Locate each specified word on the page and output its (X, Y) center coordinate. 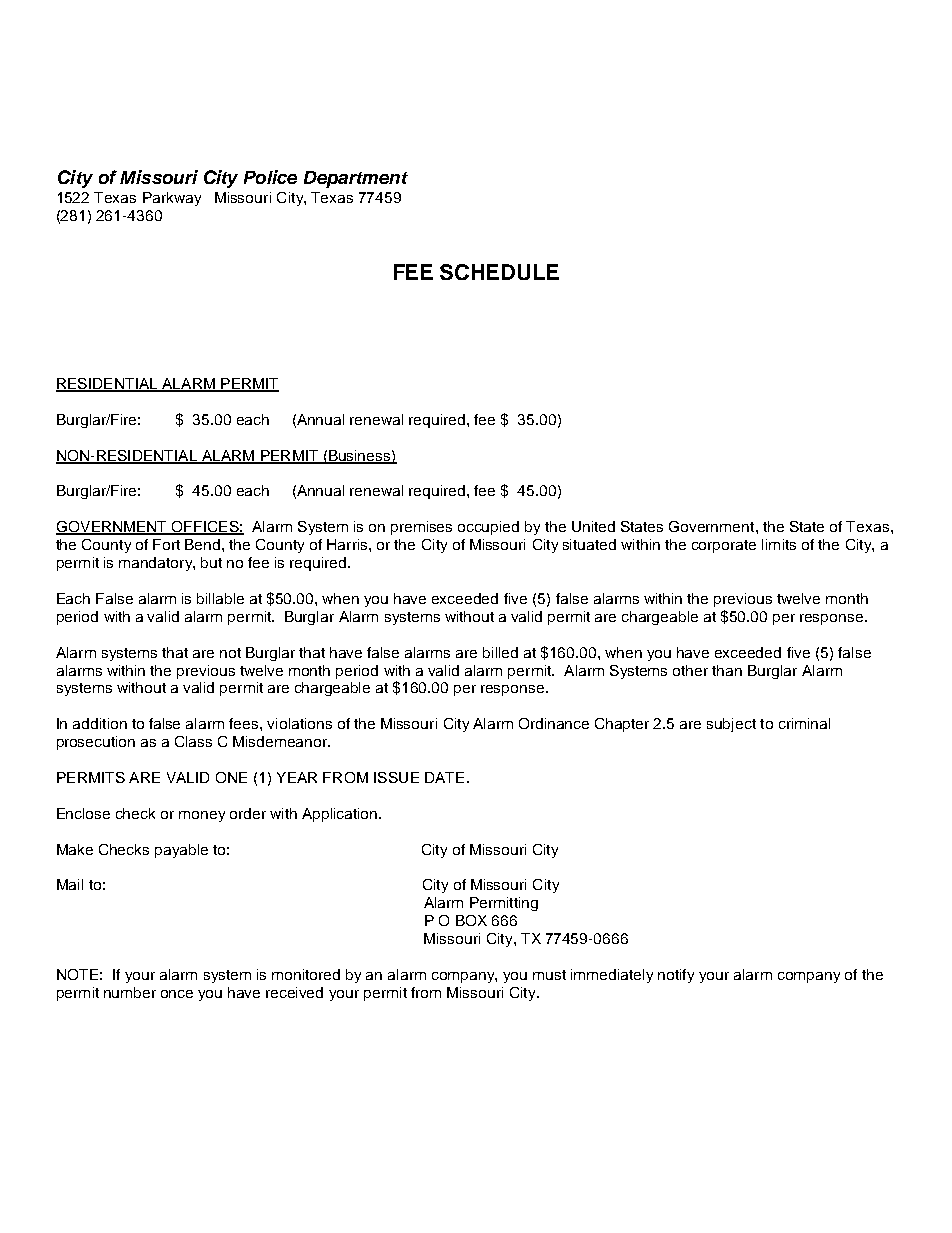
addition (100, 723)
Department (356, 179)
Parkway (172, 199)
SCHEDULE (499, 272)
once (177, 994)
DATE (444, 777)
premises (421, 528)
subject (731, 725)
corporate (724, 546)
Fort (166, 544)
